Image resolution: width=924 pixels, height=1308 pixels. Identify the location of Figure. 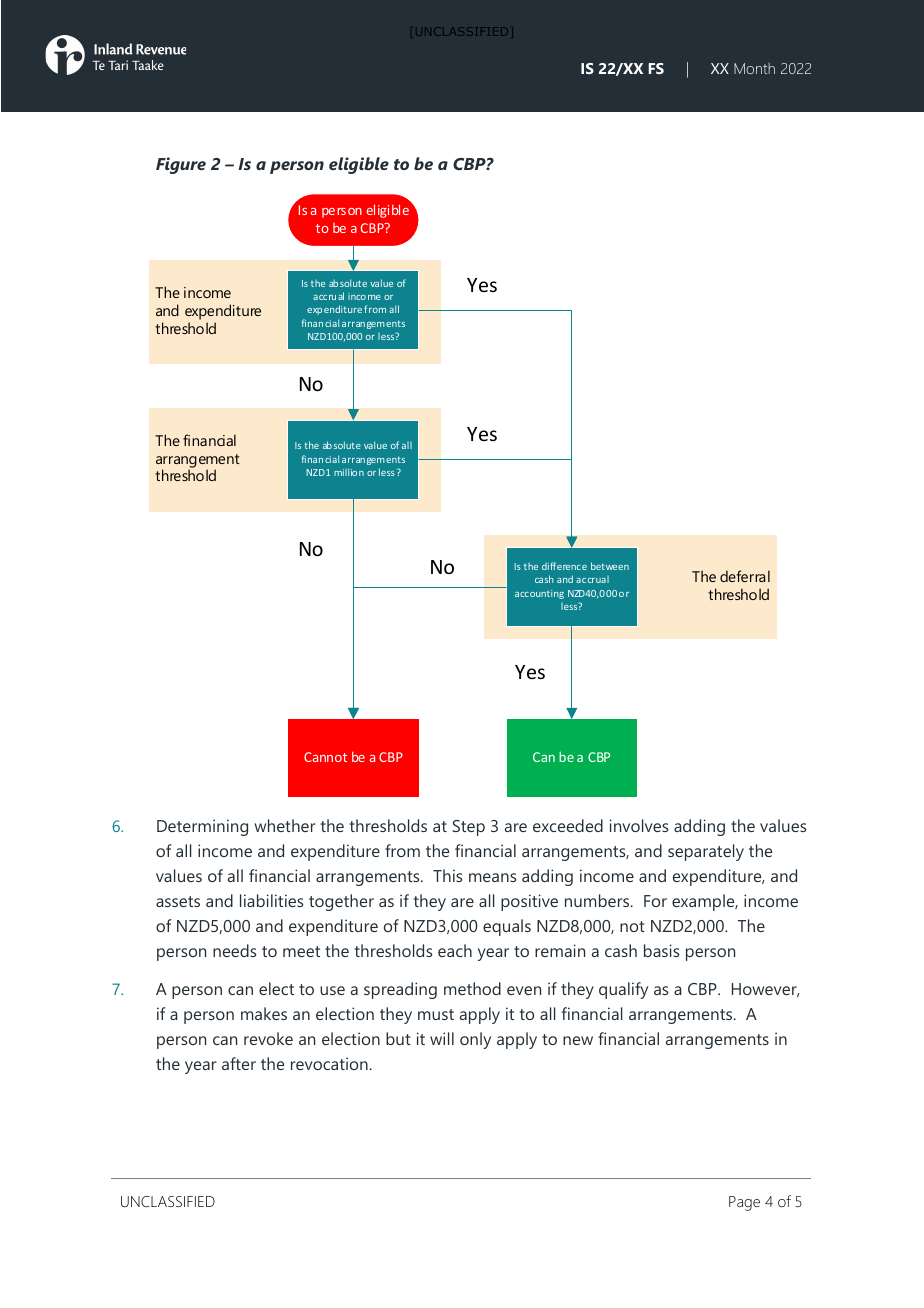
(181, 165).
